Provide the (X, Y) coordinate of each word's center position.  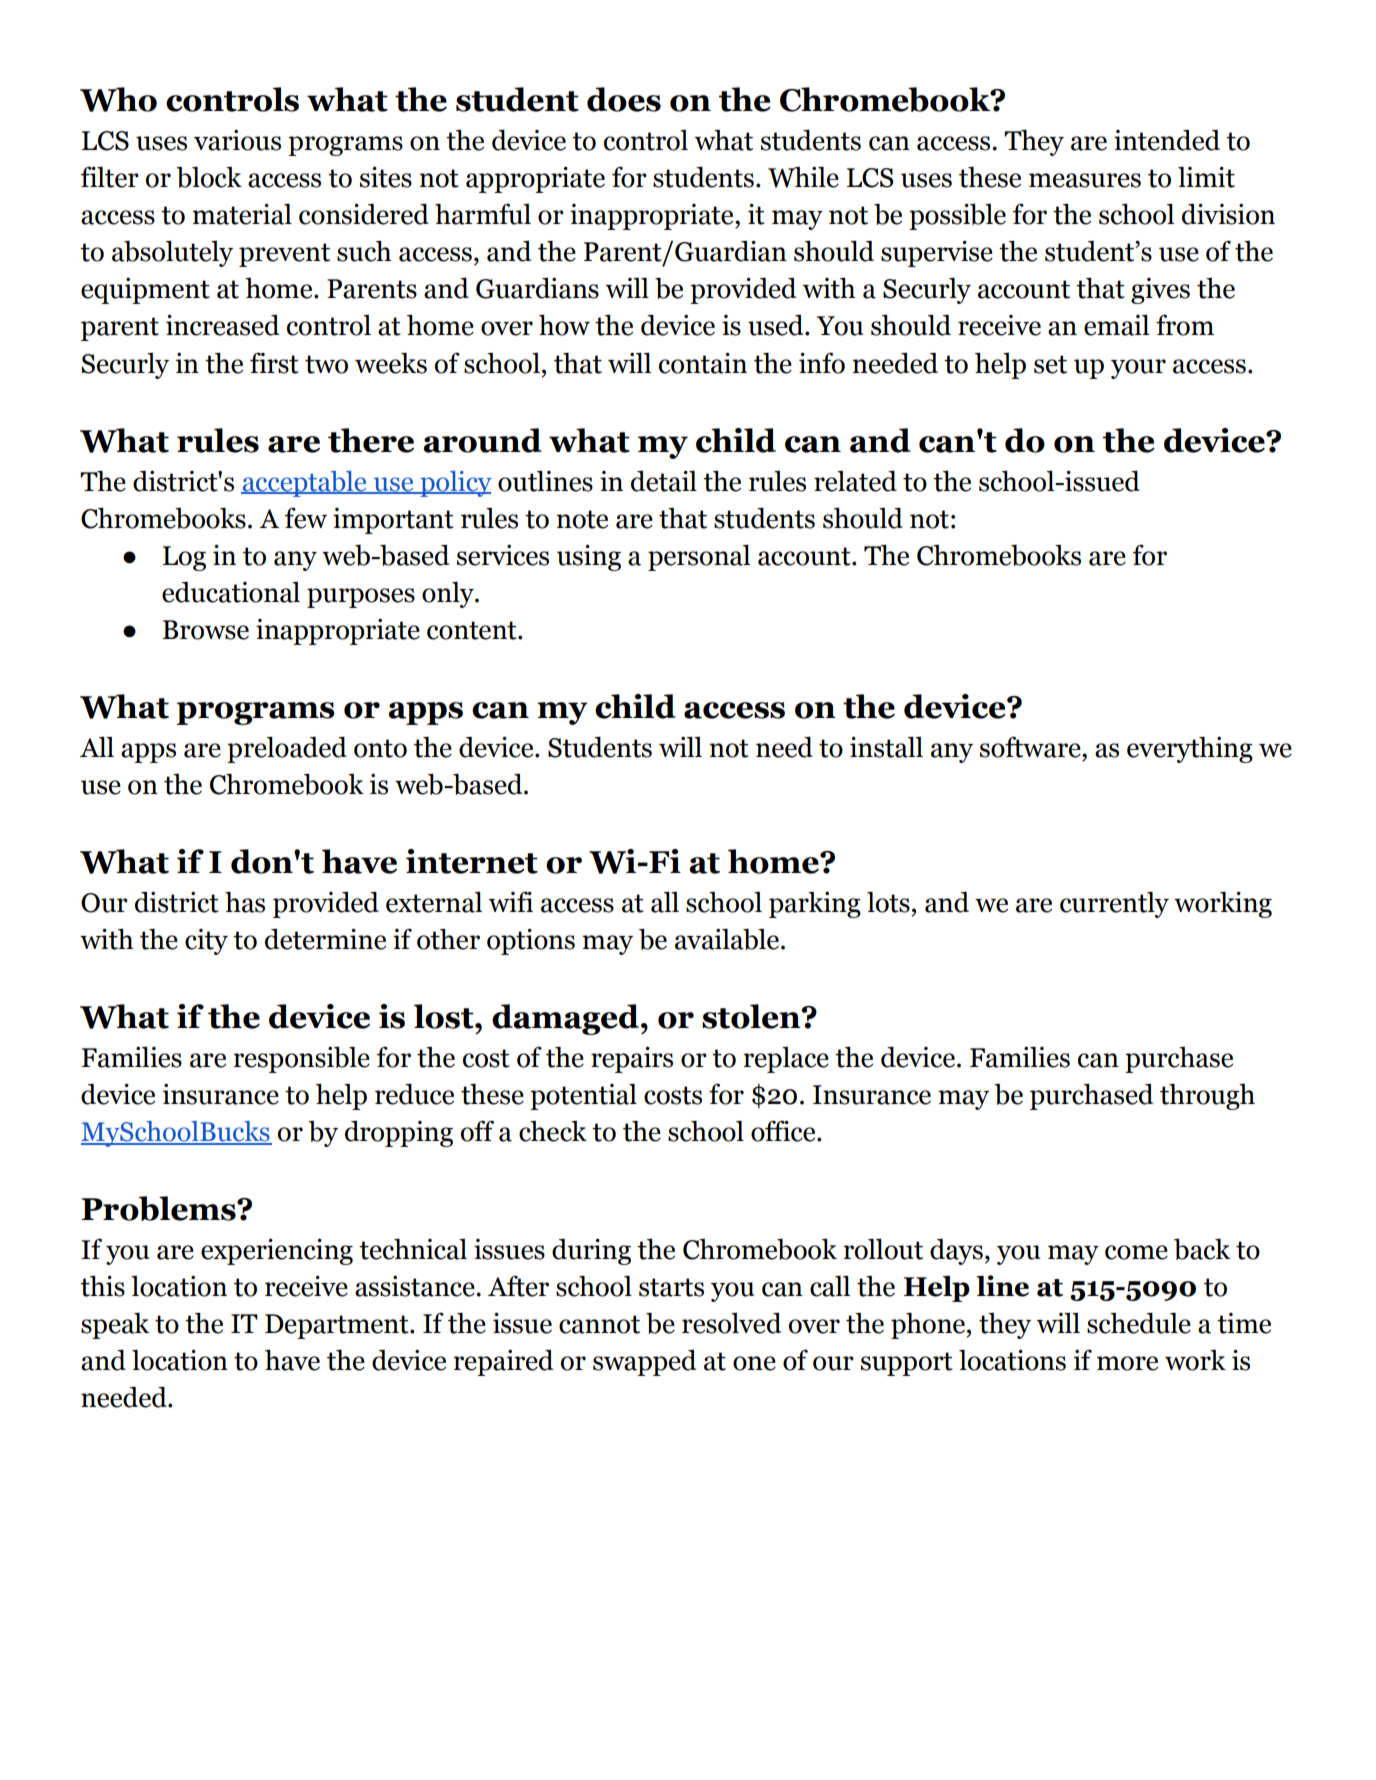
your (1138, 369)
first (274, 363)
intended (1167, 140)
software (1031, 747)
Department (338, 1326)
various (237, 140)
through (1207, 1096)
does (624, 99)
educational (231, 592)
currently (1114, 904)
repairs (632, 1060)
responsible (301, 1059)
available (728, 939)
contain (703, 363)
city (206, 942)
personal (699, 557)
